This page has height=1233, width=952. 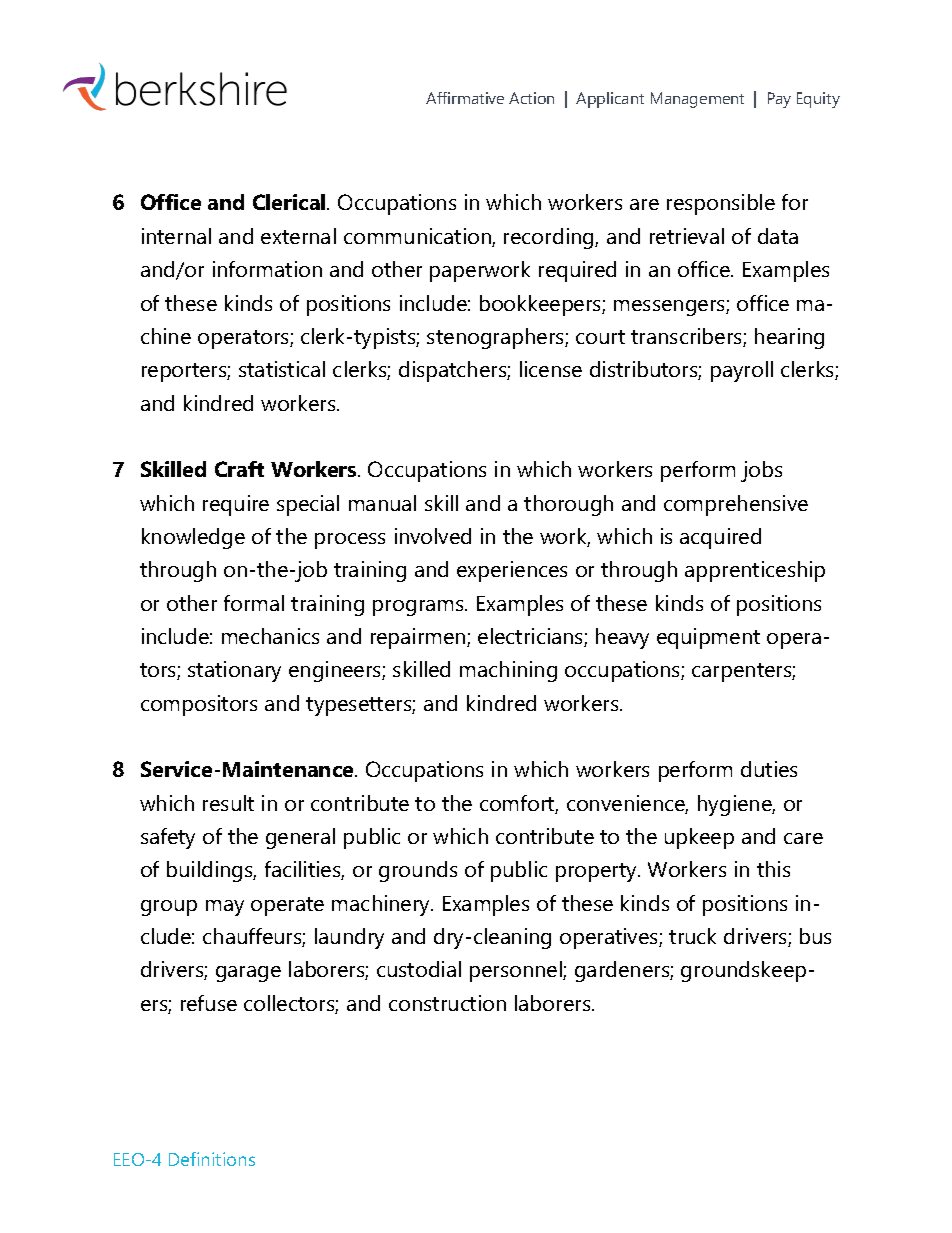 I want to click on Clerical, so click(x=290, y=202).
